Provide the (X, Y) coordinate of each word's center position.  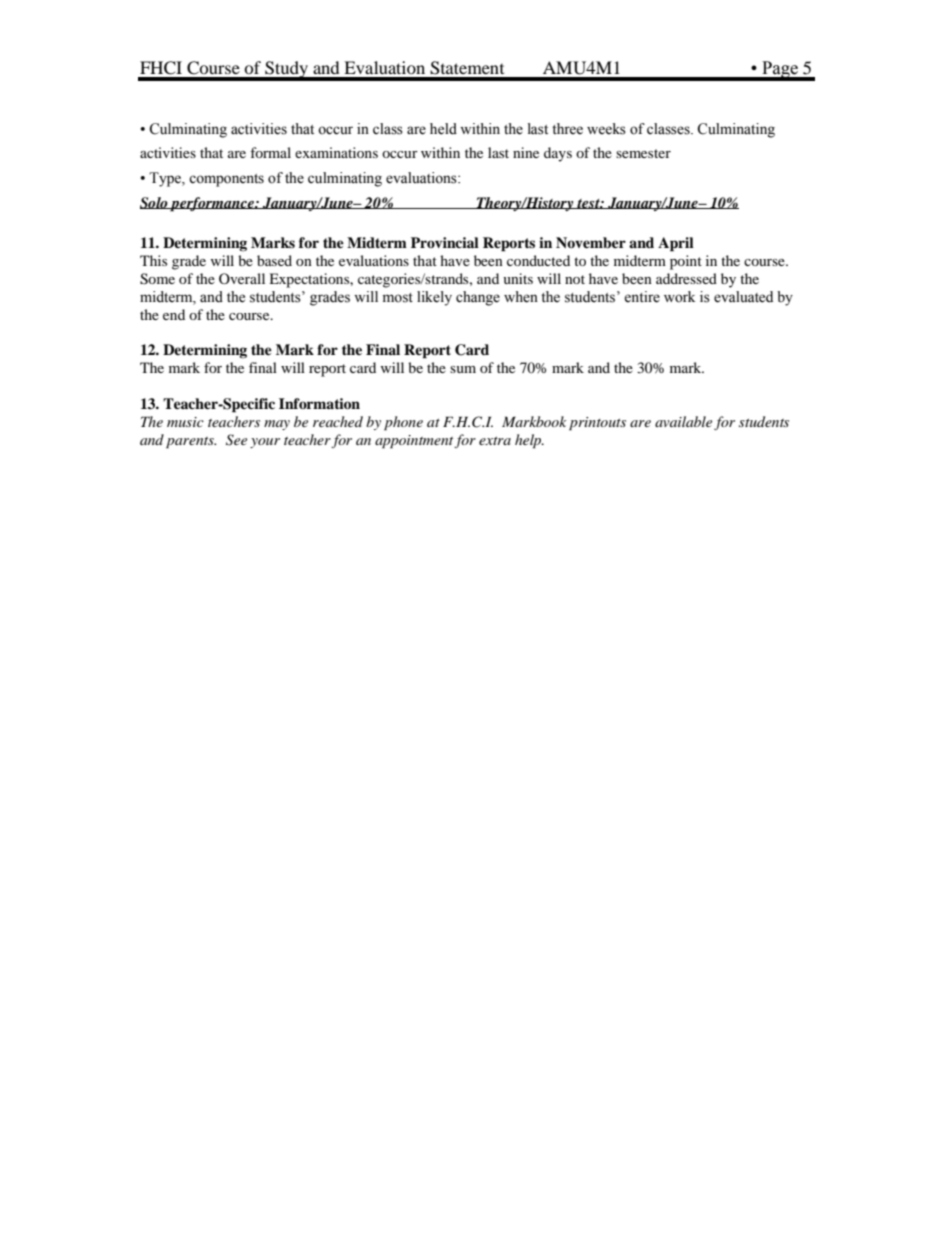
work (679, 297)
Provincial (445, 242)
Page (780, 70)
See (236, 440)
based (274, 260)
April (676, 244)
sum (463, 369)
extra (495, 441)
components (226, 180)
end (174, 314)
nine (526, 152)
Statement (467, 68)
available (683, 421)
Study (286, 70)
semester (643, 153)
